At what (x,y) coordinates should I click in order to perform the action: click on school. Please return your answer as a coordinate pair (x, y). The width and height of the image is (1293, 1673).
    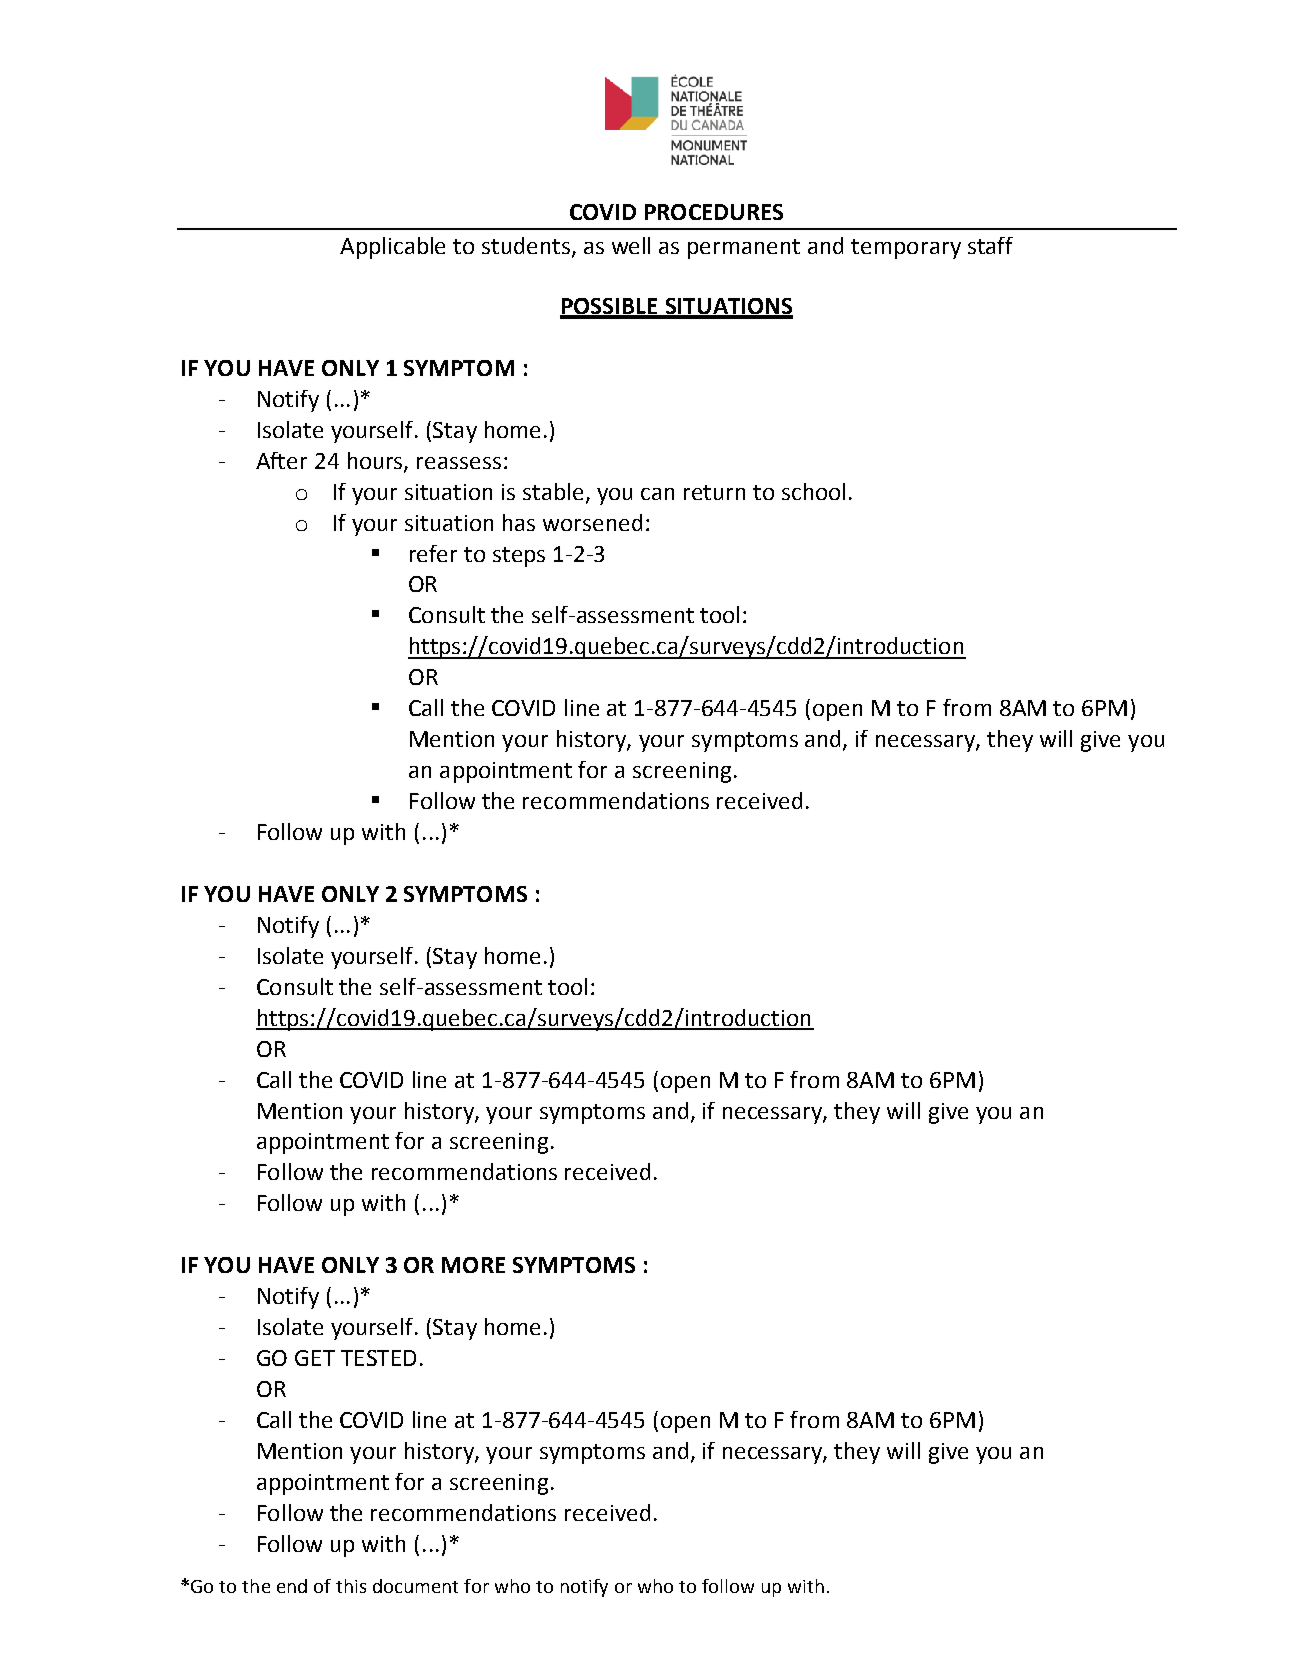
    Looking at the image, I should click on (813, 491).
